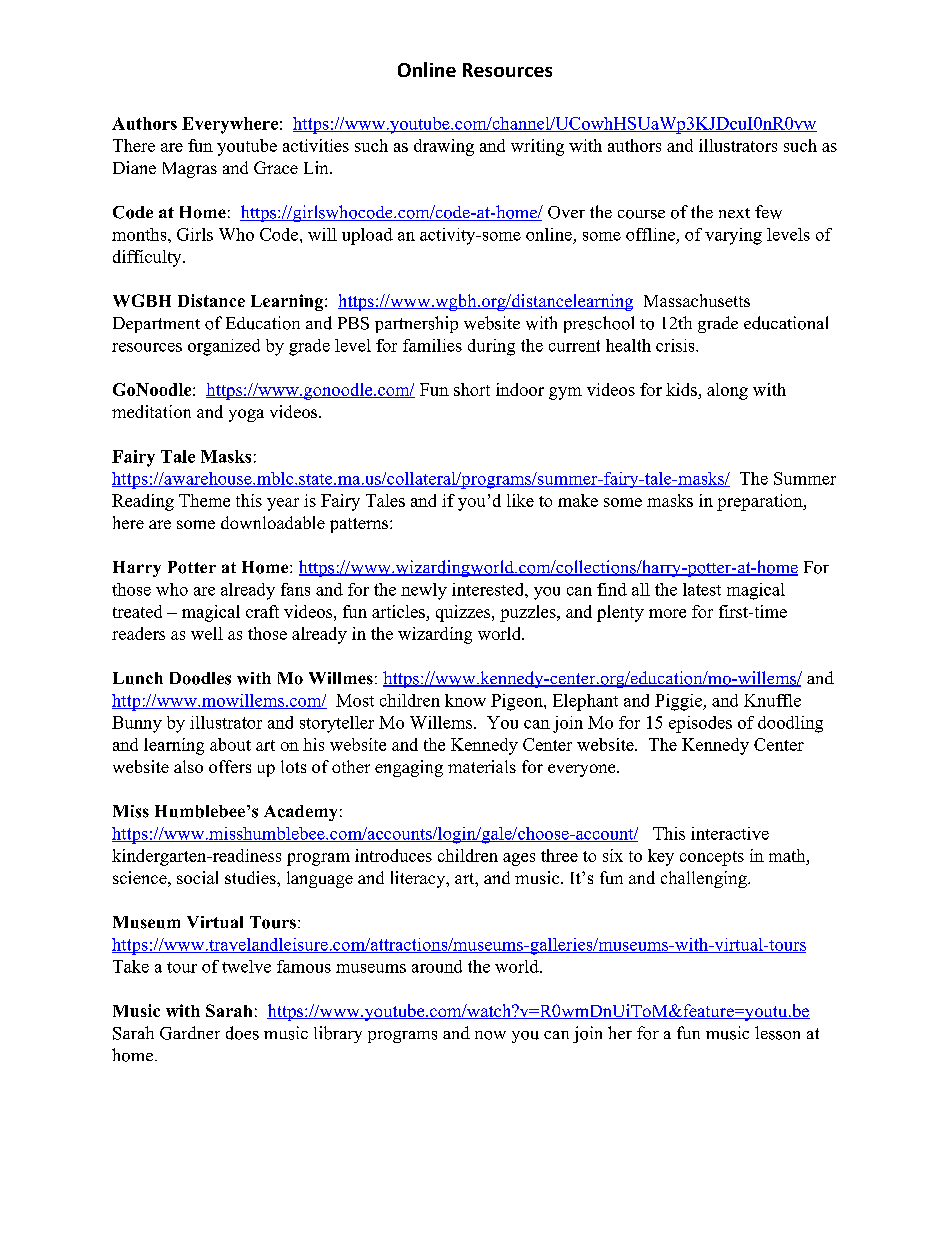 The width and height of the screenshot is (952, 1233). I want to click on drawing, so click(444, 147).
